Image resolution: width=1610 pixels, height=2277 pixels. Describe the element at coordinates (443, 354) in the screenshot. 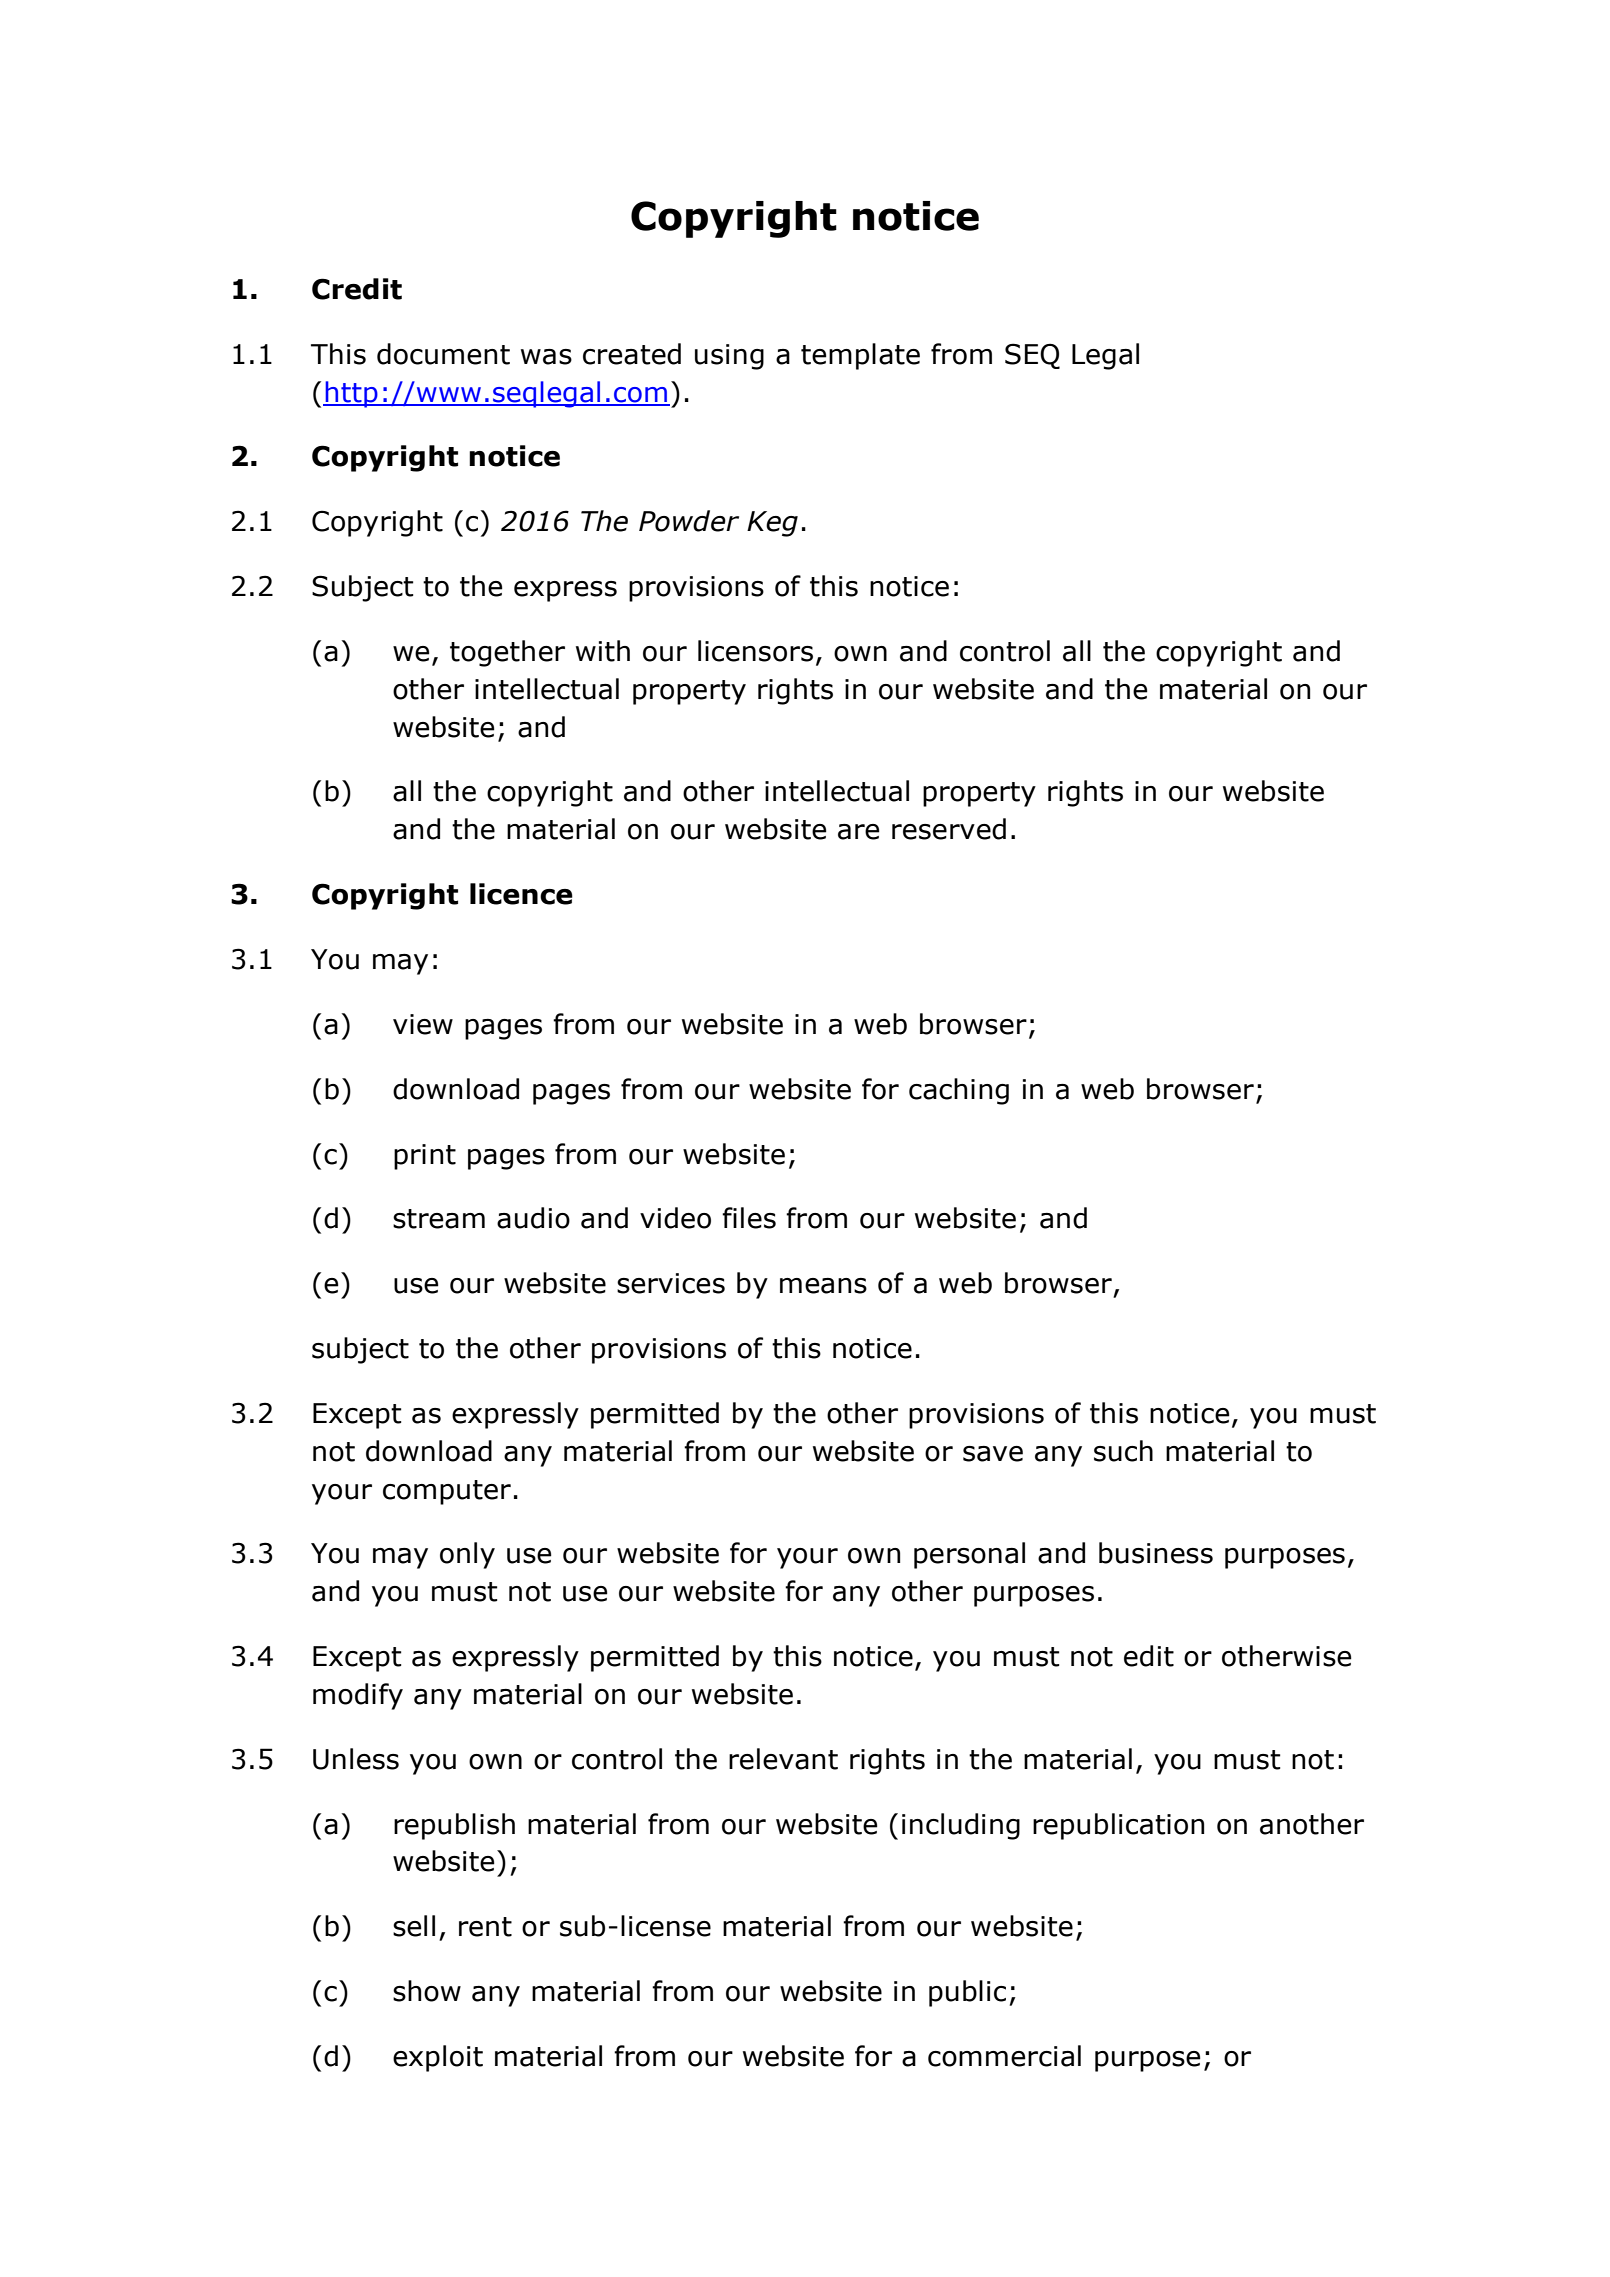

I see `document` at that location.
